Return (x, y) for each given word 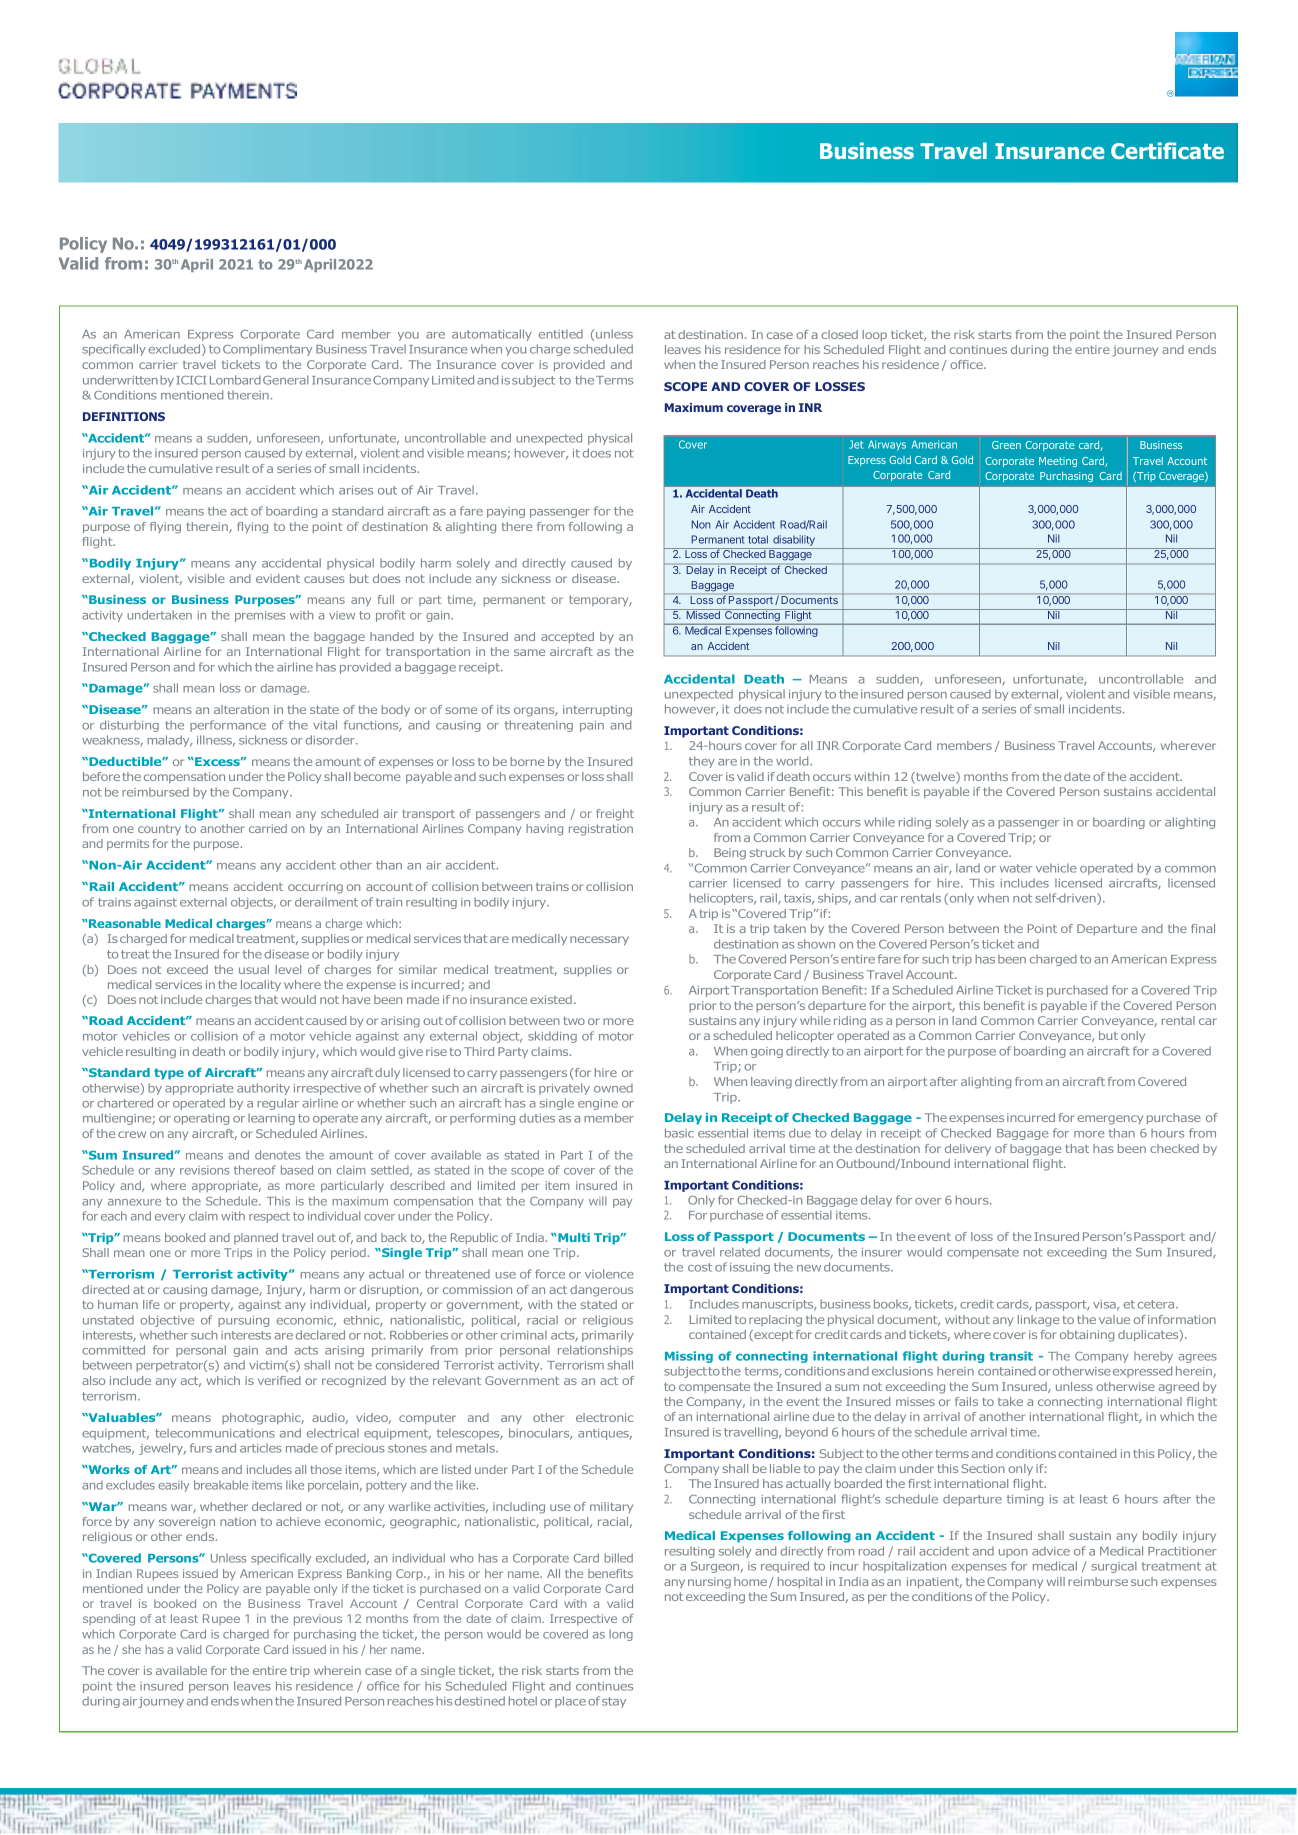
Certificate (1167, 150)
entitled (561, 334)
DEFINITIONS (124, 416)
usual (254, 969)
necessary (599, 941)
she (131, 1649)
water (1016, 868)
